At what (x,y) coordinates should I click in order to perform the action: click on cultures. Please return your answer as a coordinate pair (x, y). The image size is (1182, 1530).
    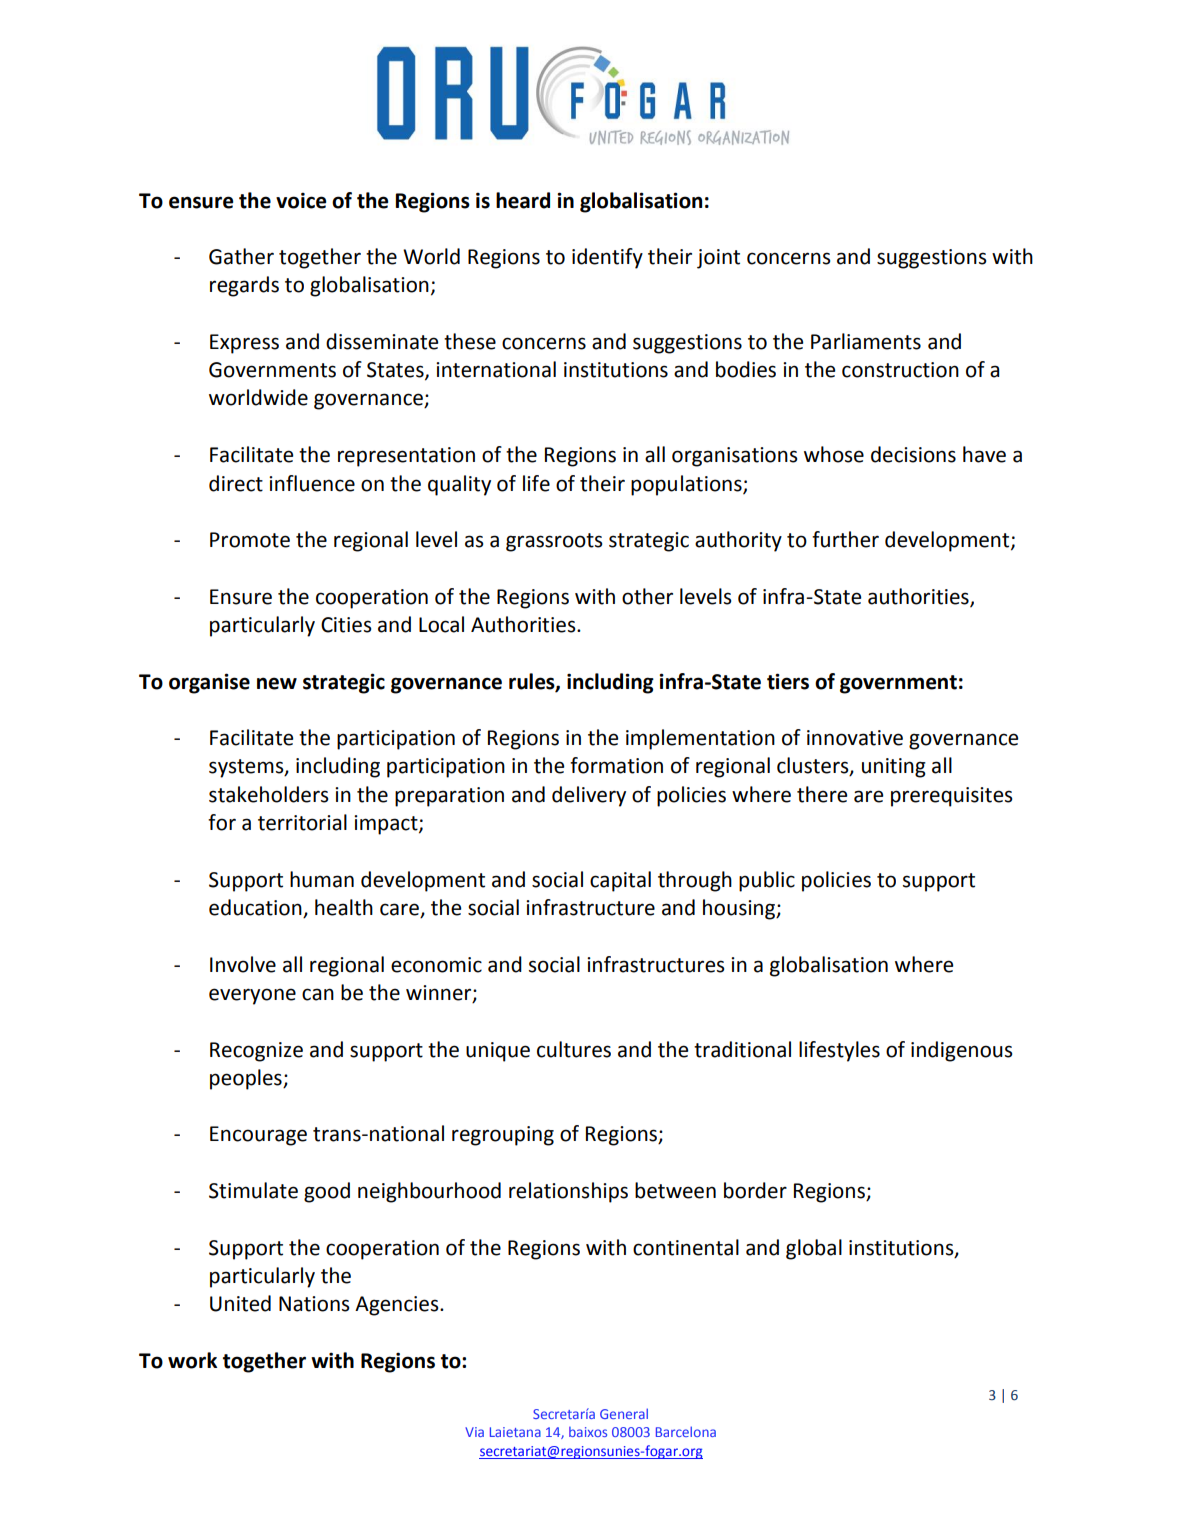
    Looking at the image, I should click on (574, 1049).
